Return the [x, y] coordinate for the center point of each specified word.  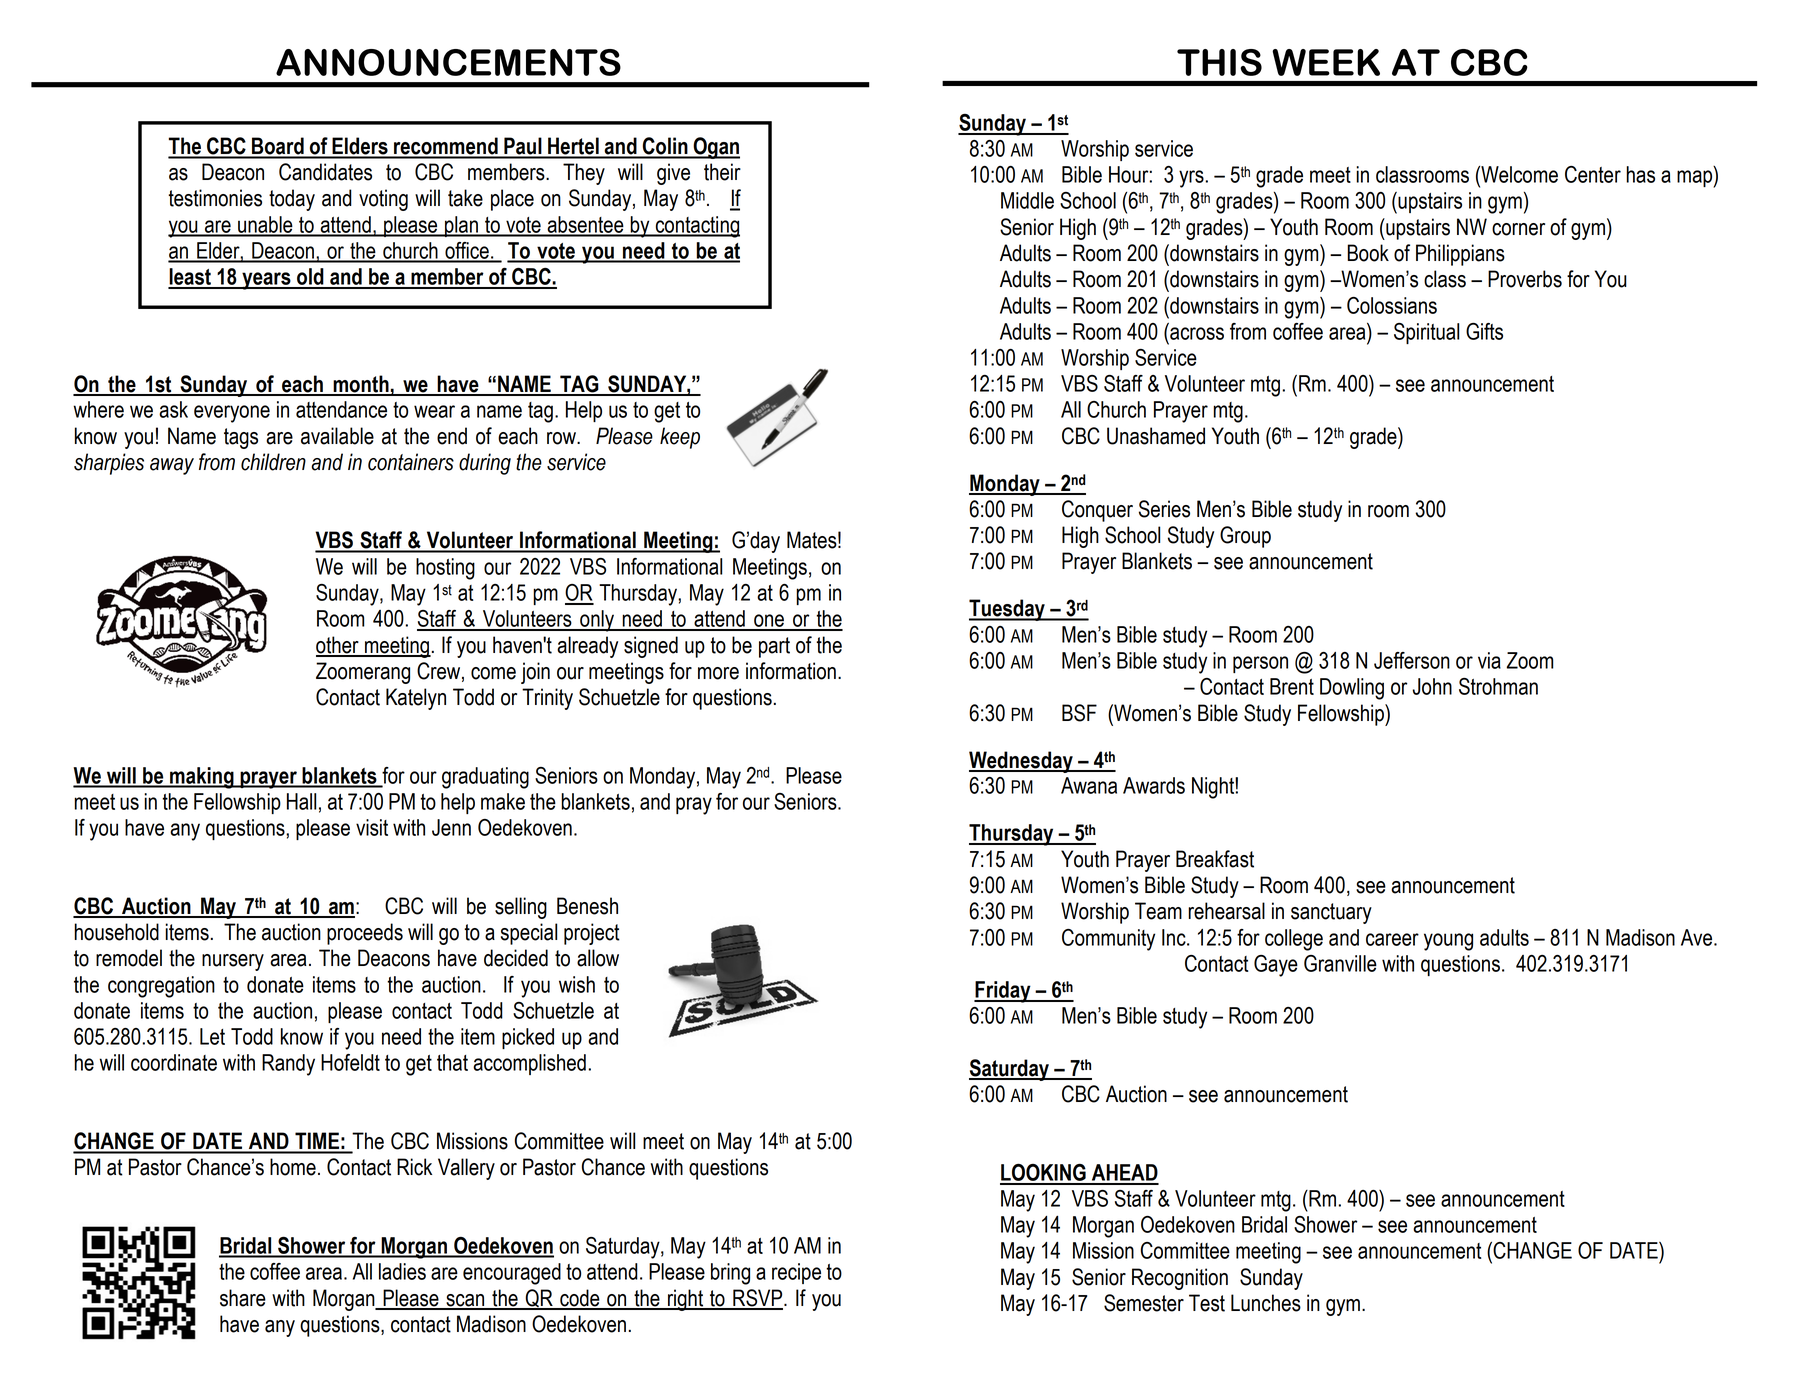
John [1432, 686]
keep [680, 438]
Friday [1003, 992]
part [774, 647]
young [1448, 942]
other [338, 646]
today [292, 200]
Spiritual [1426, 333]
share [243, 1298]
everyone [232, 414]
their [722, 172]
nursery [233, 962]
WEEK [1326, 62]
